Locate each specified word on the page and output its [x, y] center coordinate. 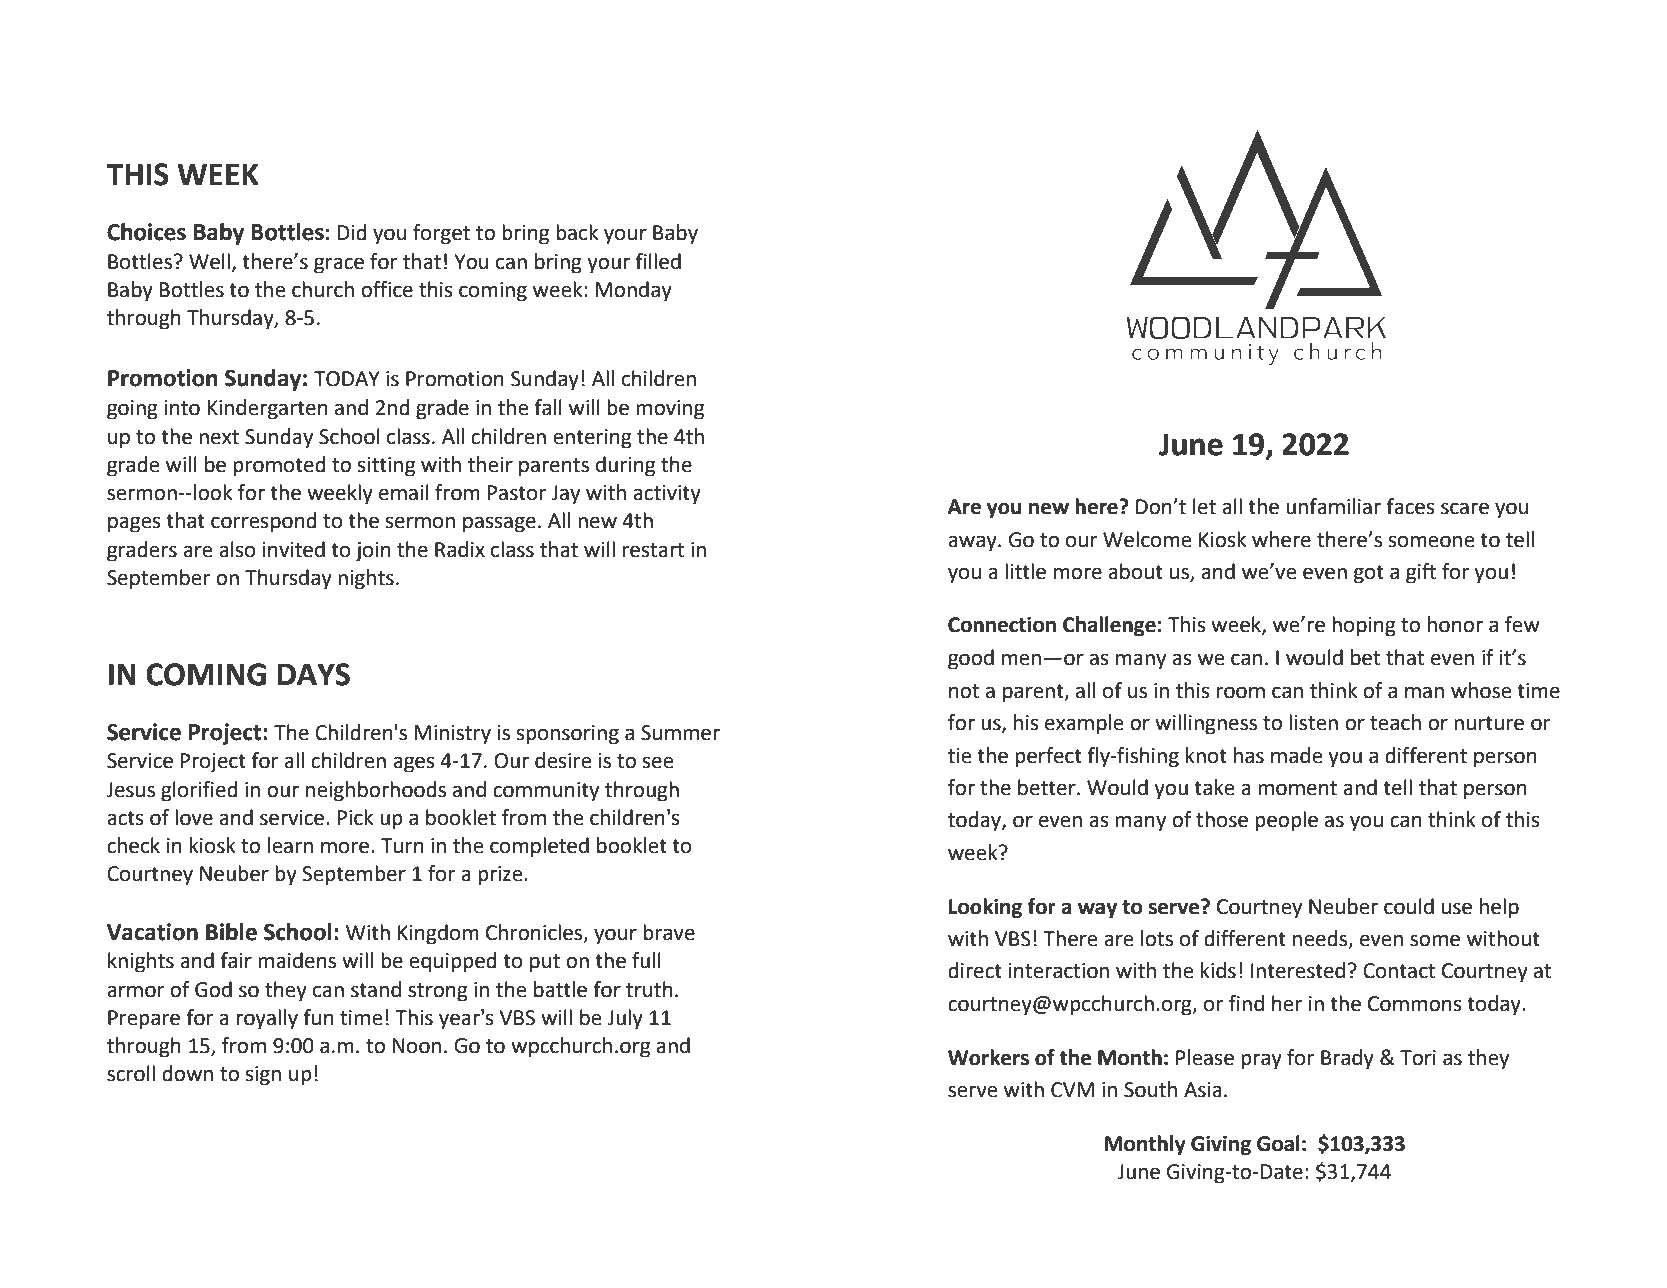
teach [1395, 722]
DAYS [314, 674]
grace [339, 265]
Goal [1278, 1143]
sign [263, 1076]
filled [658, 261]
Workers [988, 1057]
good [971, 659]
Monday [634, 291]
